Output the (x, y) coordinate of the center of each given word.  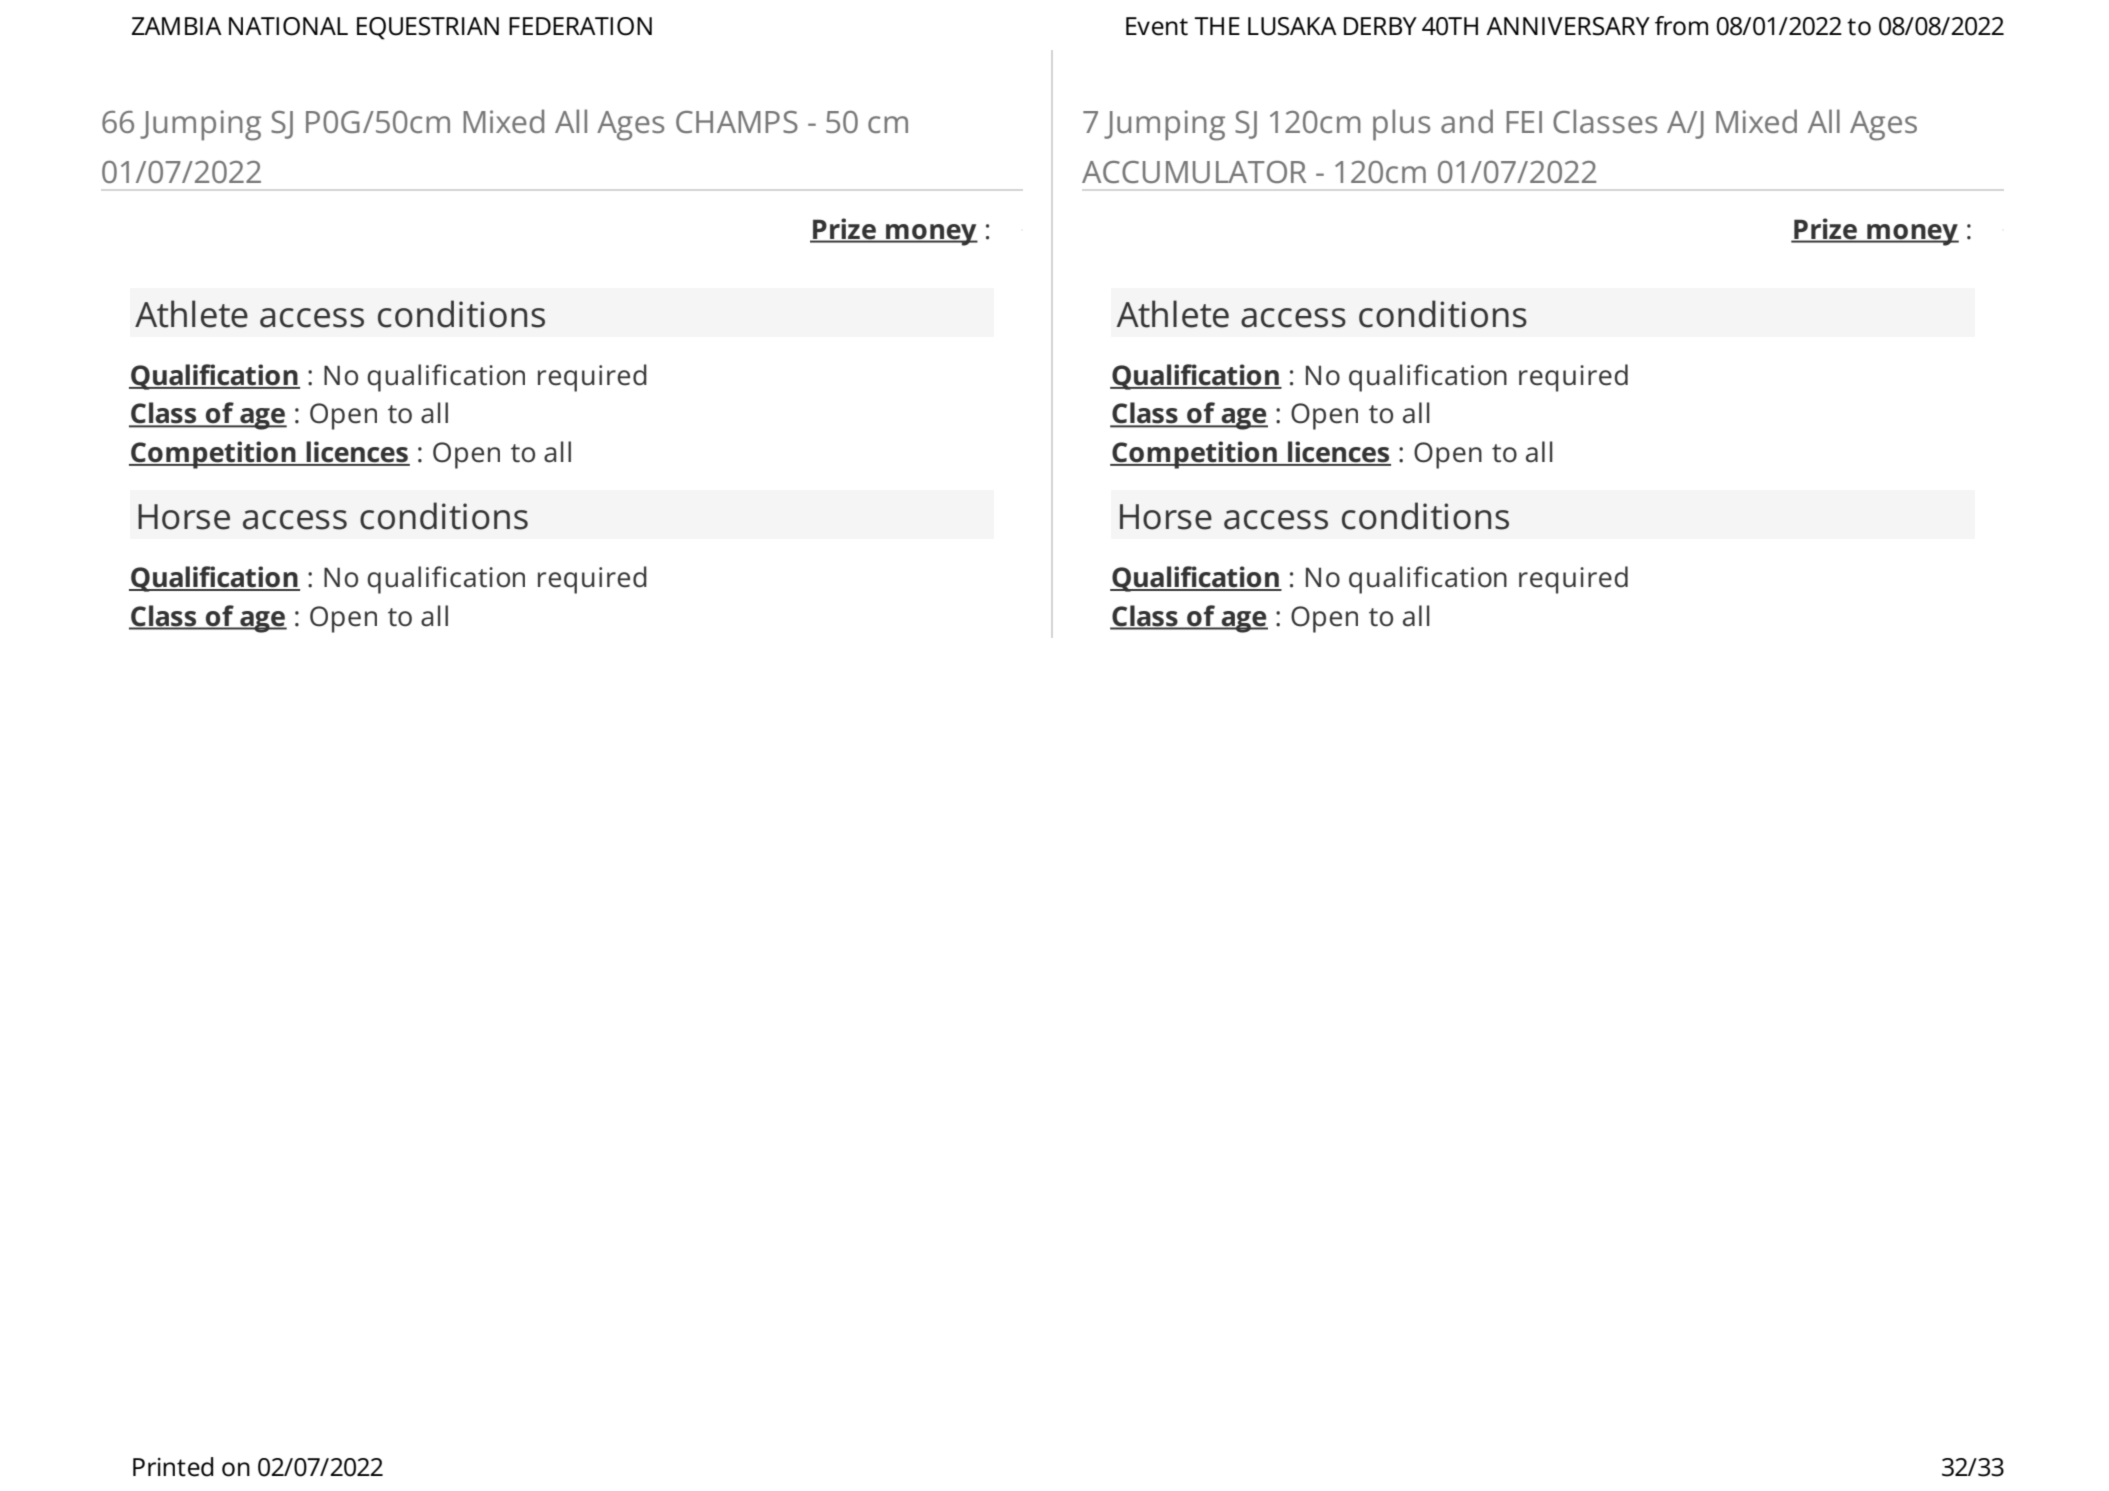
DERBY (1380, 26)
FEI (1524, 122)
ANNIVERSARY (1568, 26)
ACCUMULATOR (1194, 172)
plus (1401, 125)
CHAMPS (737, 122)
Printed (173, 1467)
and (1467, 121)
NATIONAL (288, 26)
